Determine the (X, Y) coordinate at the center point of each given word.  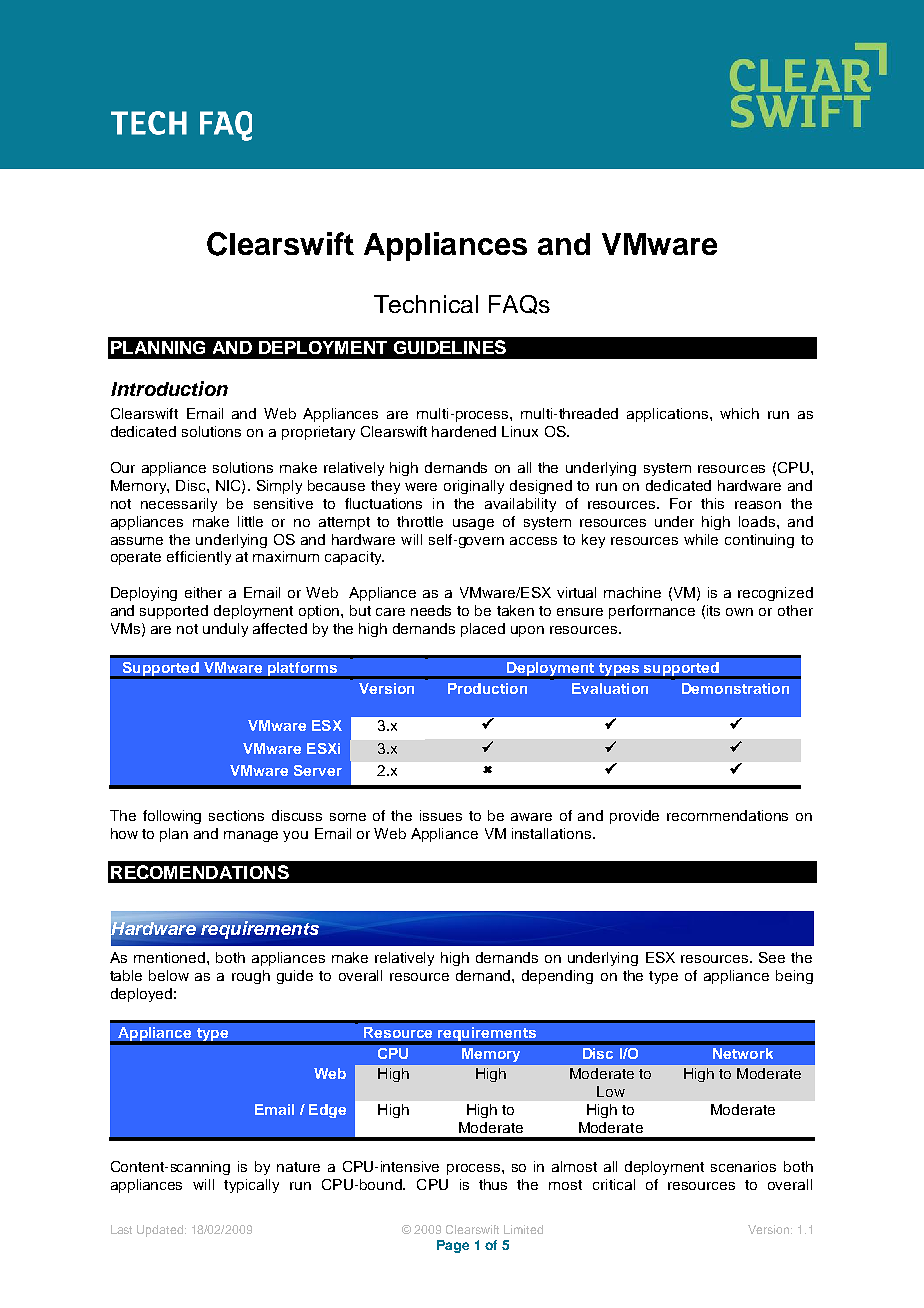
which (739, 413)
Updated (161, 1231)
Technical (426, 304)
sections (236, 815)
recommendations (727, 815)
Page (453, 1246)
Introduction (169, 388)
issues (441, 815)
